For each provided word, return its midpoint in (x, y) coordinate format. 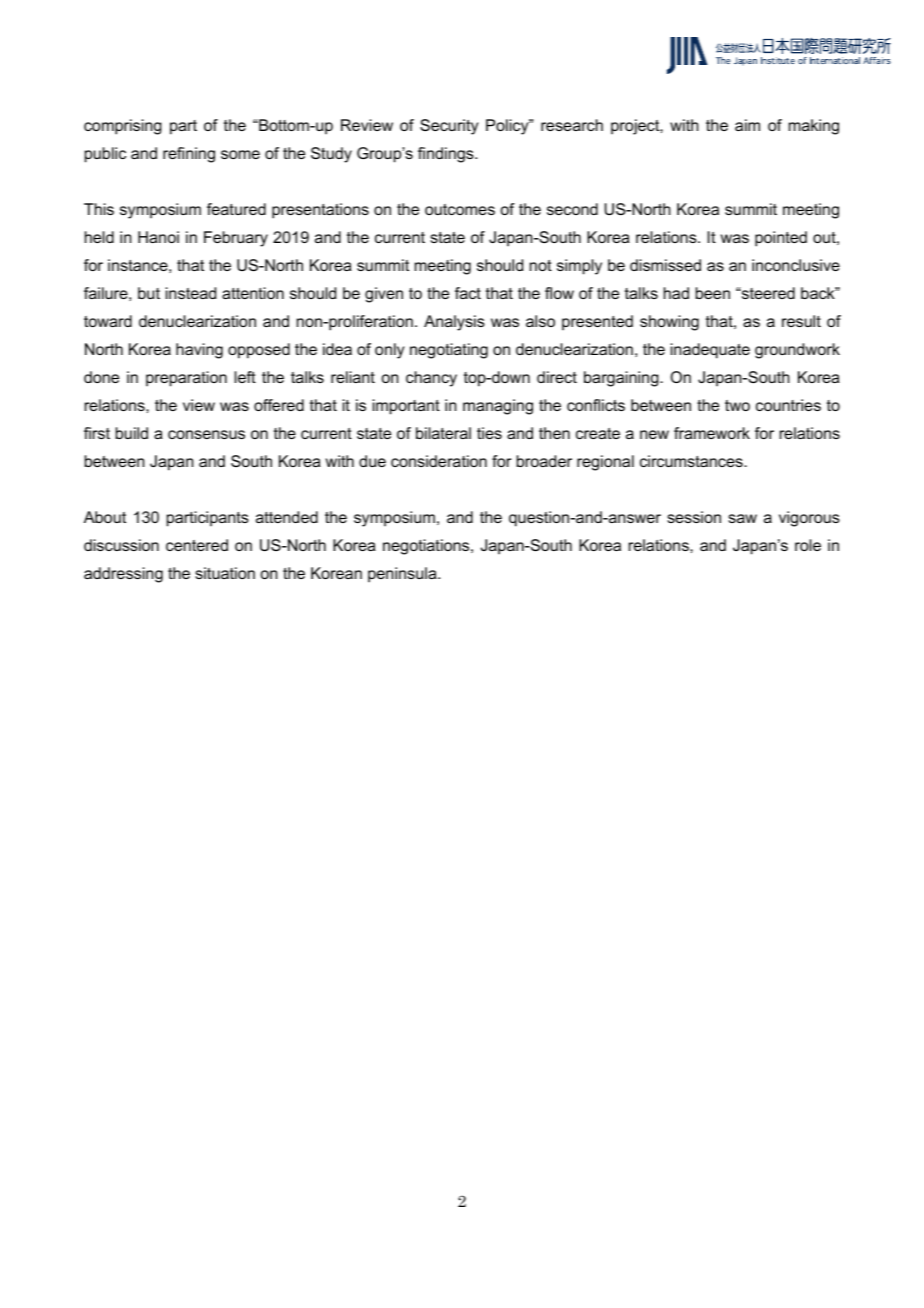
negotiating (449, 351)
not (541, 265)
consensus (206, 434)
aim (747, 125)
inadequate (710, 351)
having (199, 351)
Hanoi (158, 237)
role (808, 545)
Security (449, 127)
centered (197, 545)
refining (189, 155)
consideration (439, 461)
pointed (781, 239)
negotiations (427, 547)
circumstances (692, 461)
